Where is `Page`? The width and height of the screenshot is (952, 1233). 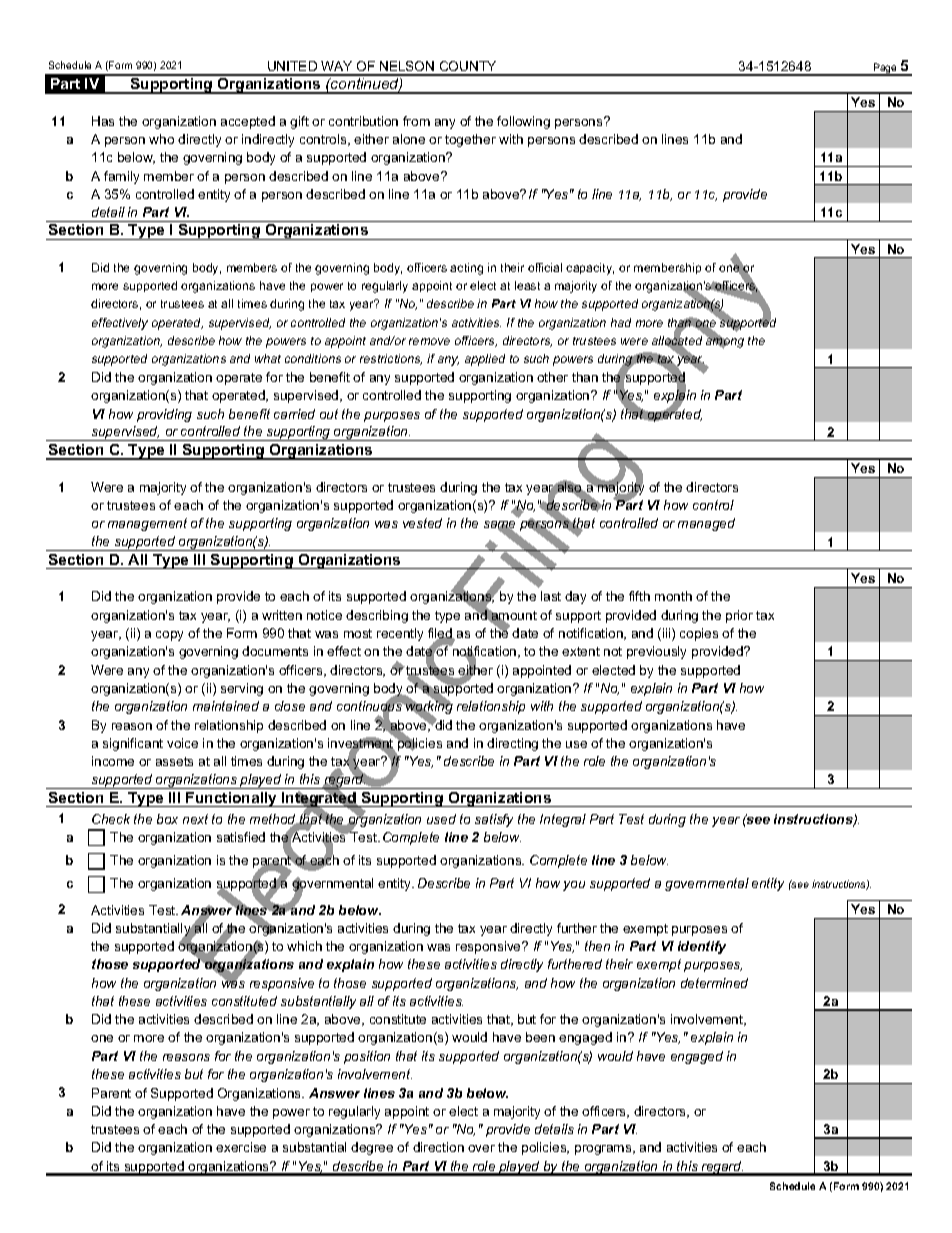 Page is located at coordinates (885, 69).
